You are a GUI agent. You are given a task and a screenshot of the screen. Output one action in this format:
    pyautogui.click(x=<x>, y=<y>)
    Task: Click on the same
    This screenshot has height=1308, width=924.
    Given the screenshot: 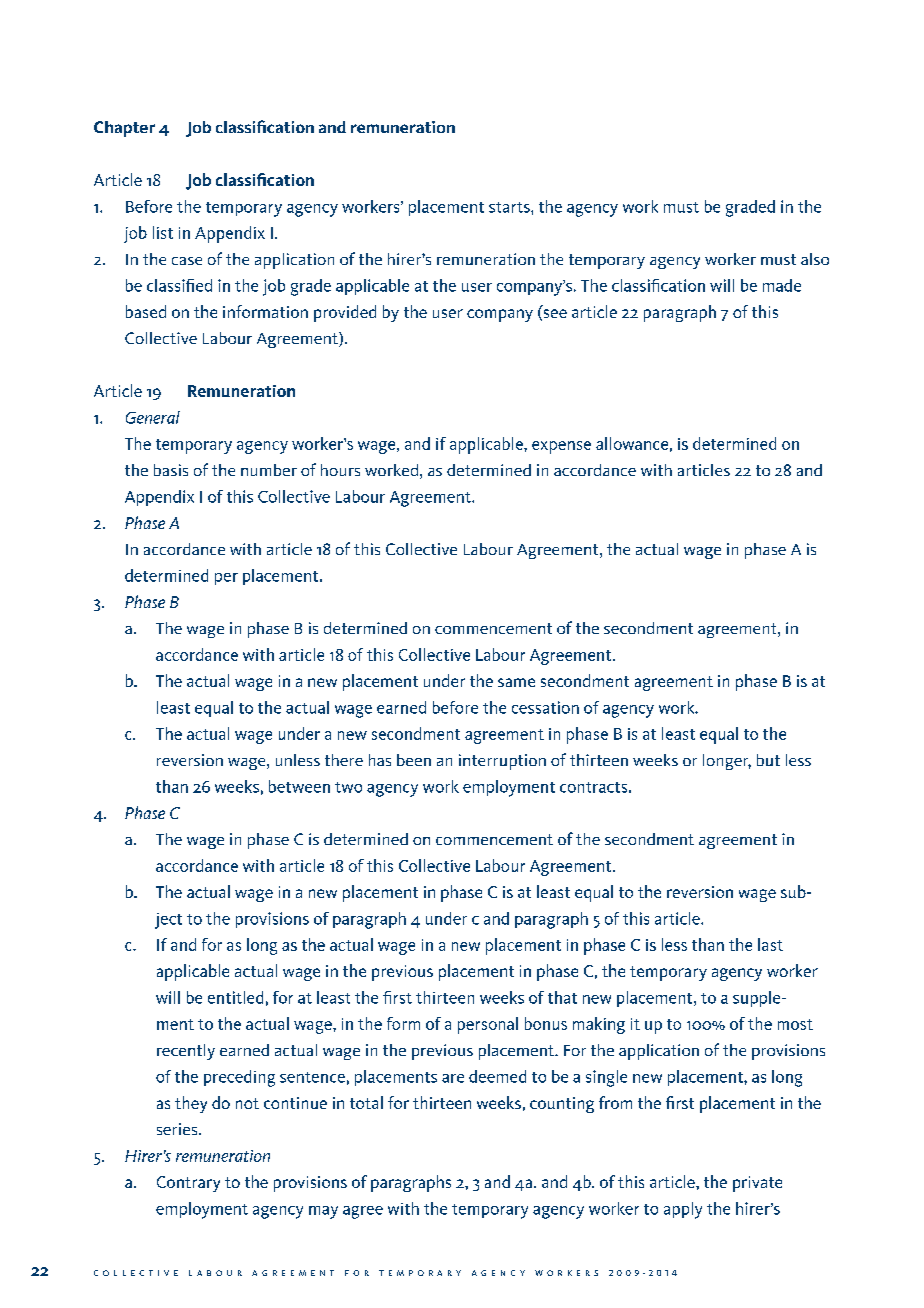 What is the action you would take?
    pyautogui.click(x=516, y=682)
